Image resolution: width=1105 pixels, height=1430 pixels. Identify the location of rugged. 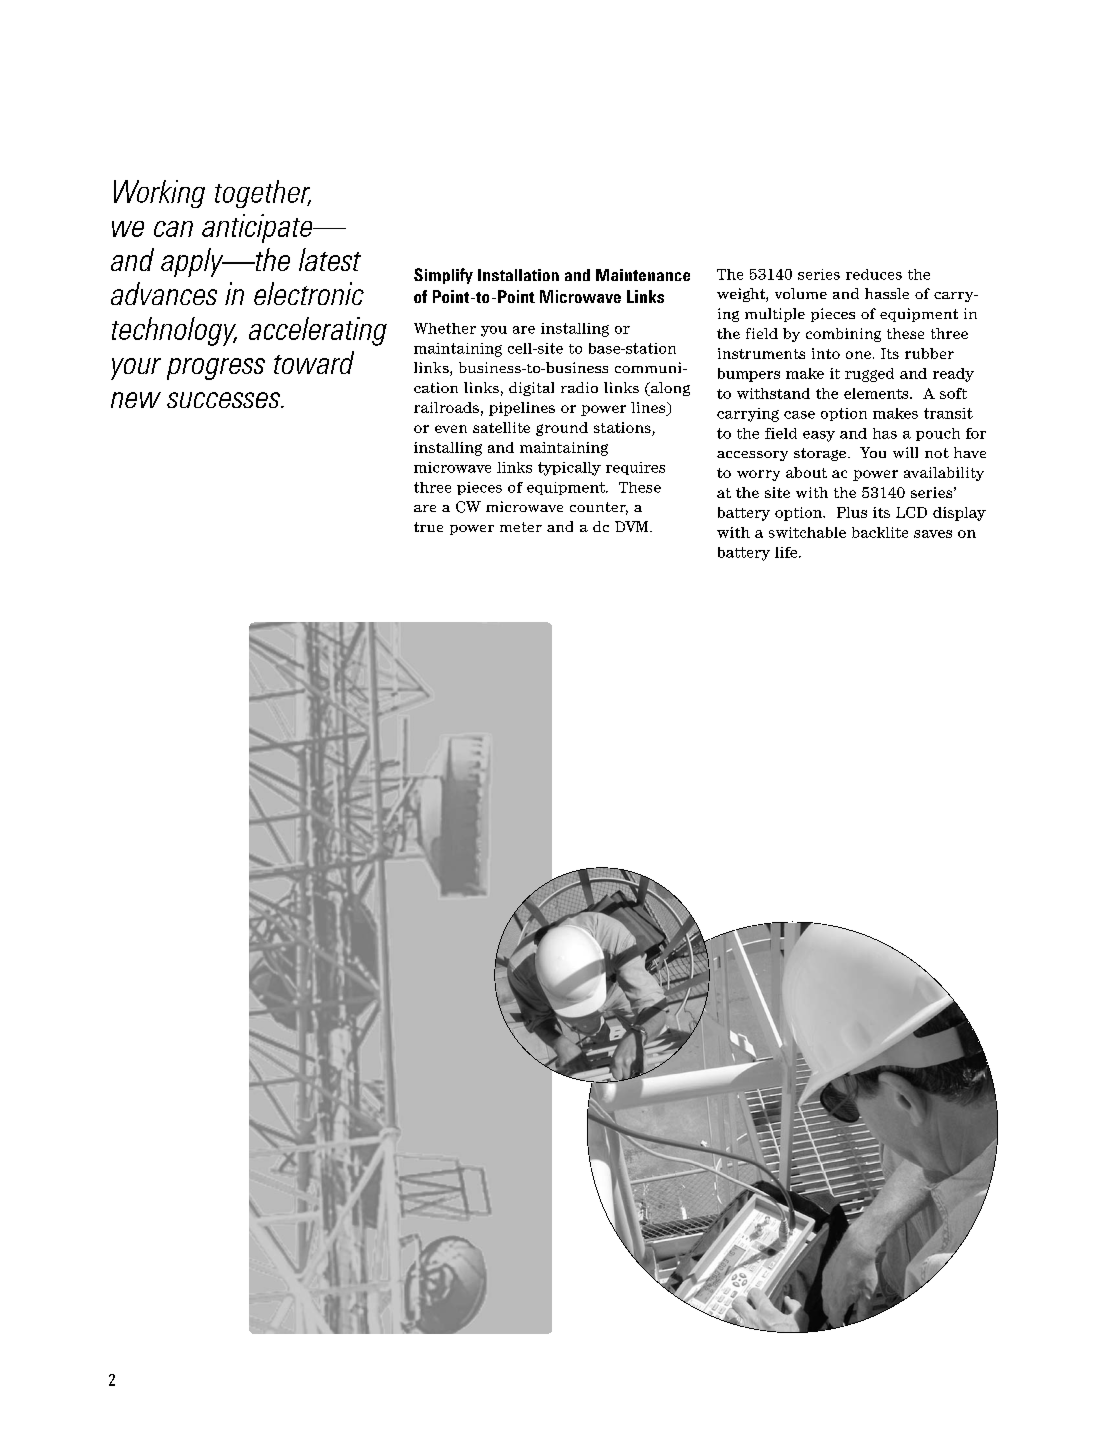
(869, 375).
